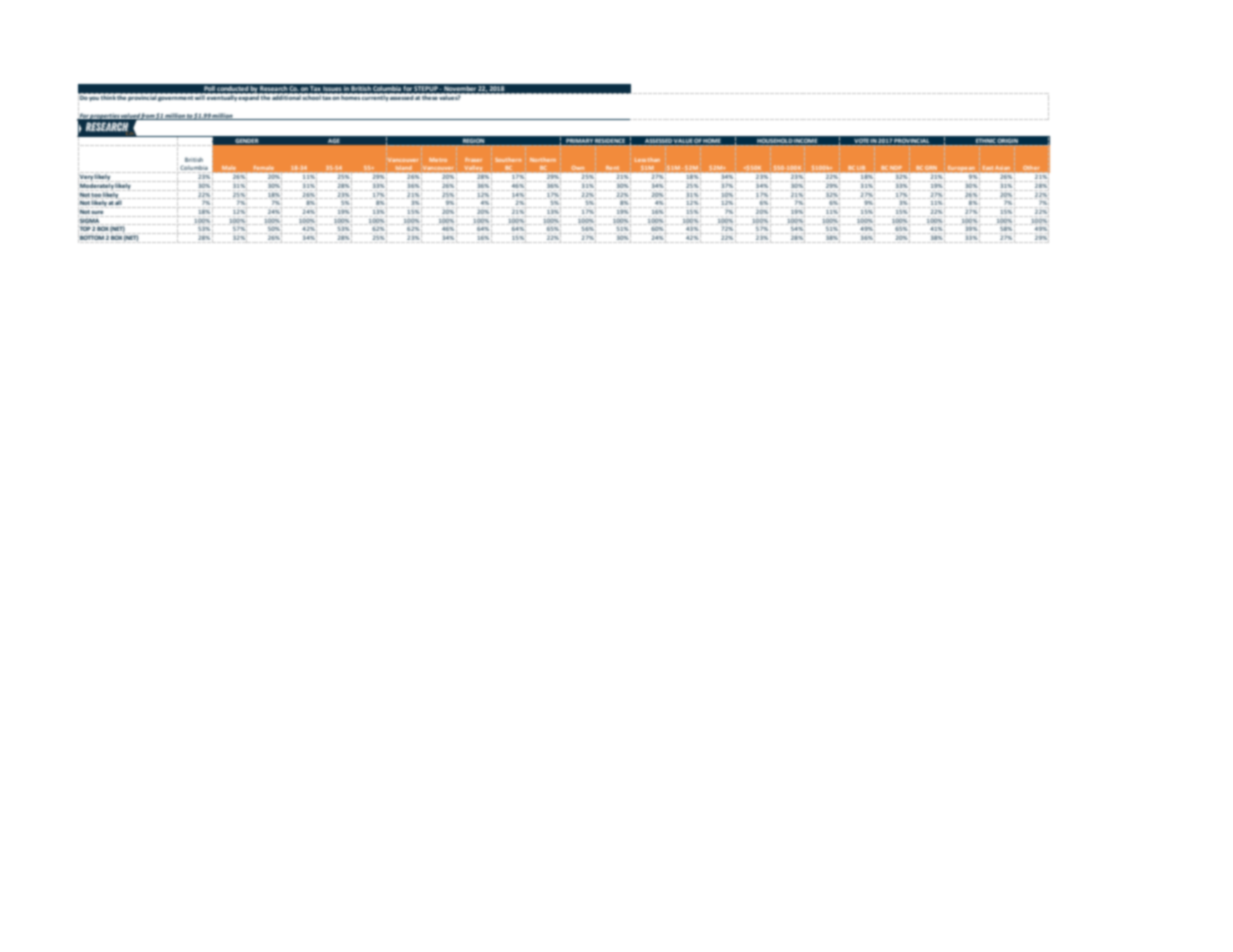 This screenshot has height=952, width=1233. I want to click on sure, so click(98, 213).
